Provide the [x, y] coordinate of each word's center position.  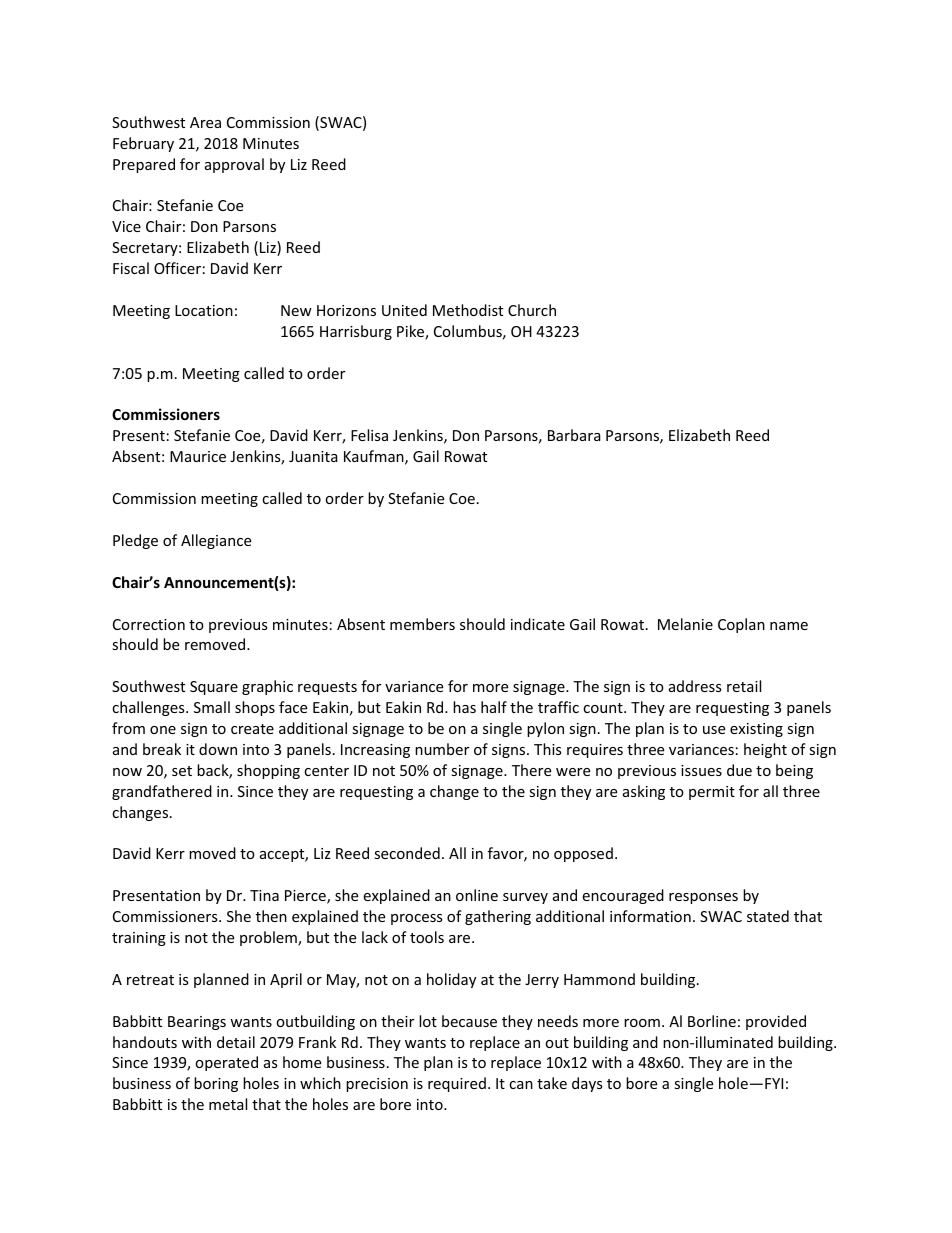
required [457, 1084]
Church [532, 310]
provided [776, 1022]
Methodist [468, 310]
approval [234, 165]
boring [216, 1084]
